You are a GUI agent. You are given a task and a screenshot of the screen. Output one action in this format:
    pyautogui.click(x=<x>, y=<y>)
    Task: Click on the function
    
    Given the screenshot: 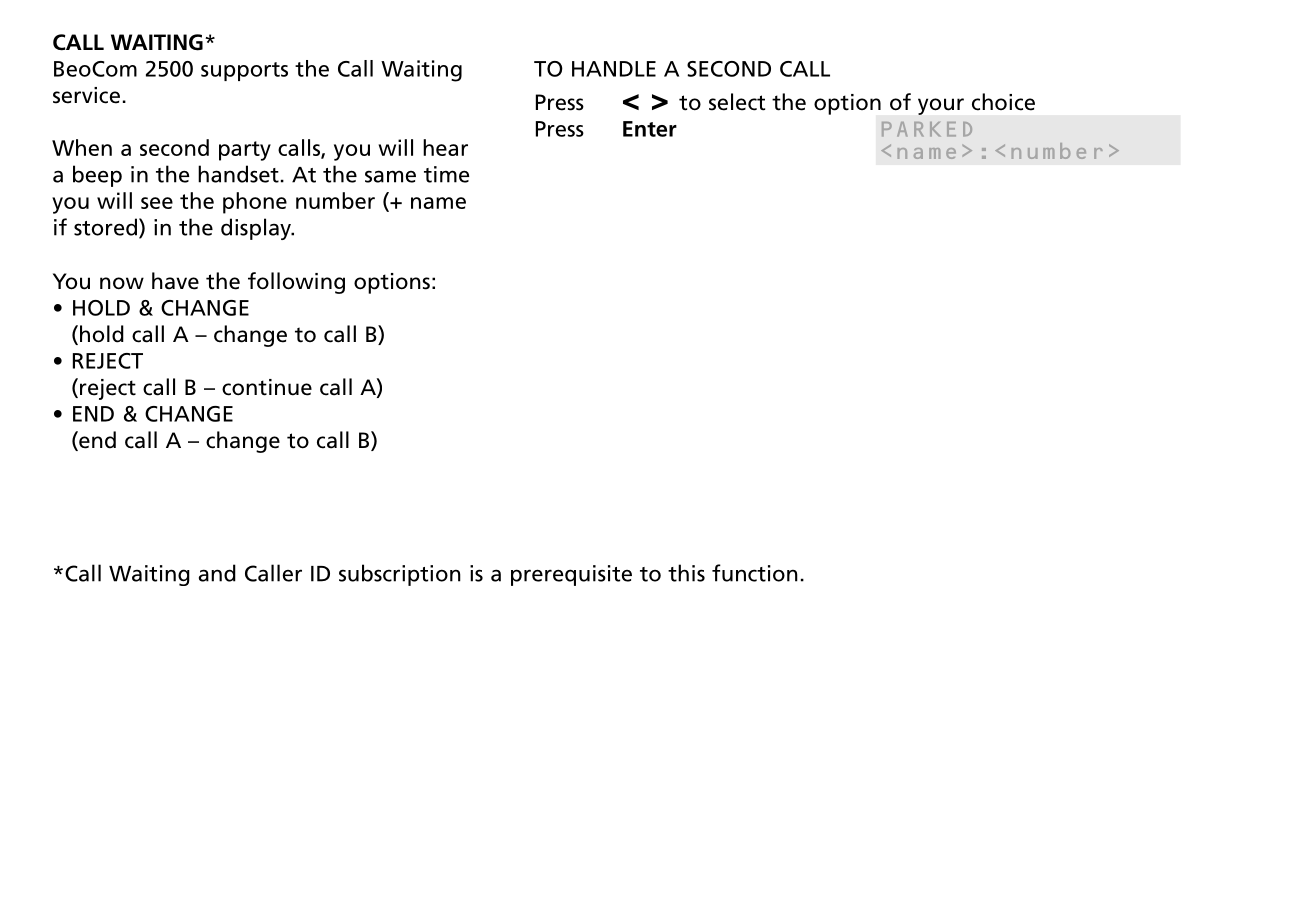 What is the action you would take?
    pyautogui.click(x=755, y=573)
